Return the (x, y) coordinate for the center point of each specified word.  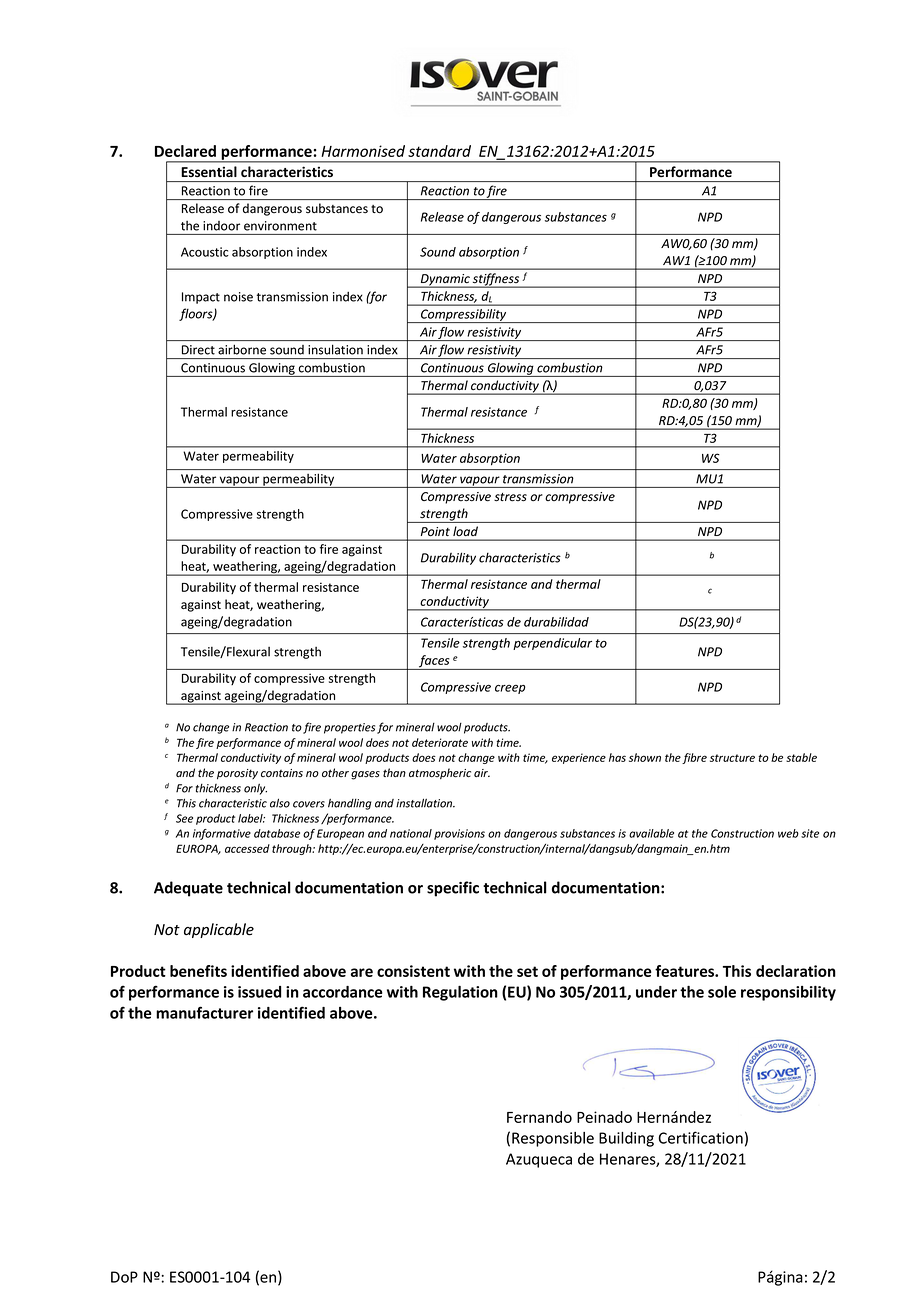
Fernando (539, 1117)
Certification (700, 1137)
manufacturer (204, 1012)
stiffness (496, 280)
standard (439, 151)
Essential (209, 171)
